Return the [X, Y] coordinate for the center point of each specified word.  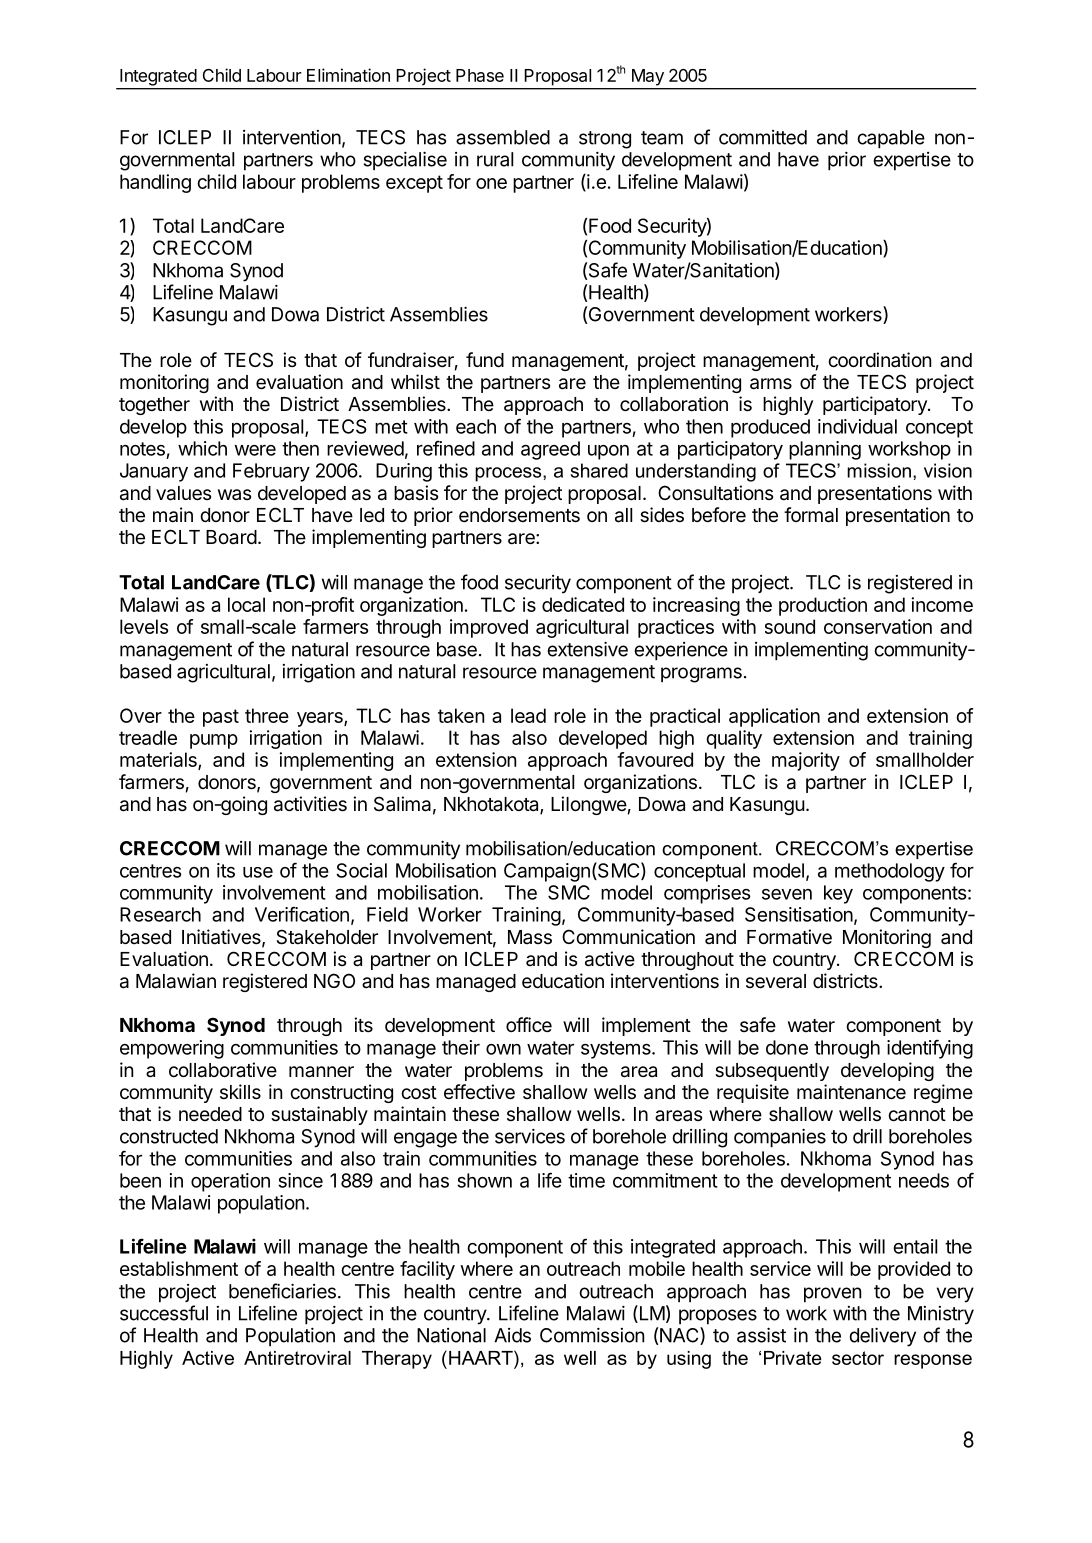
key [838, 894]
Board [231, 537]
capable [891, 139]
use [258, 872]
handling [155, 183]
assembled [503, 137]
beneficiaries [282, 1291]
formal [811, 515]
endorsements [519, 515]
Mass [530, 937]
